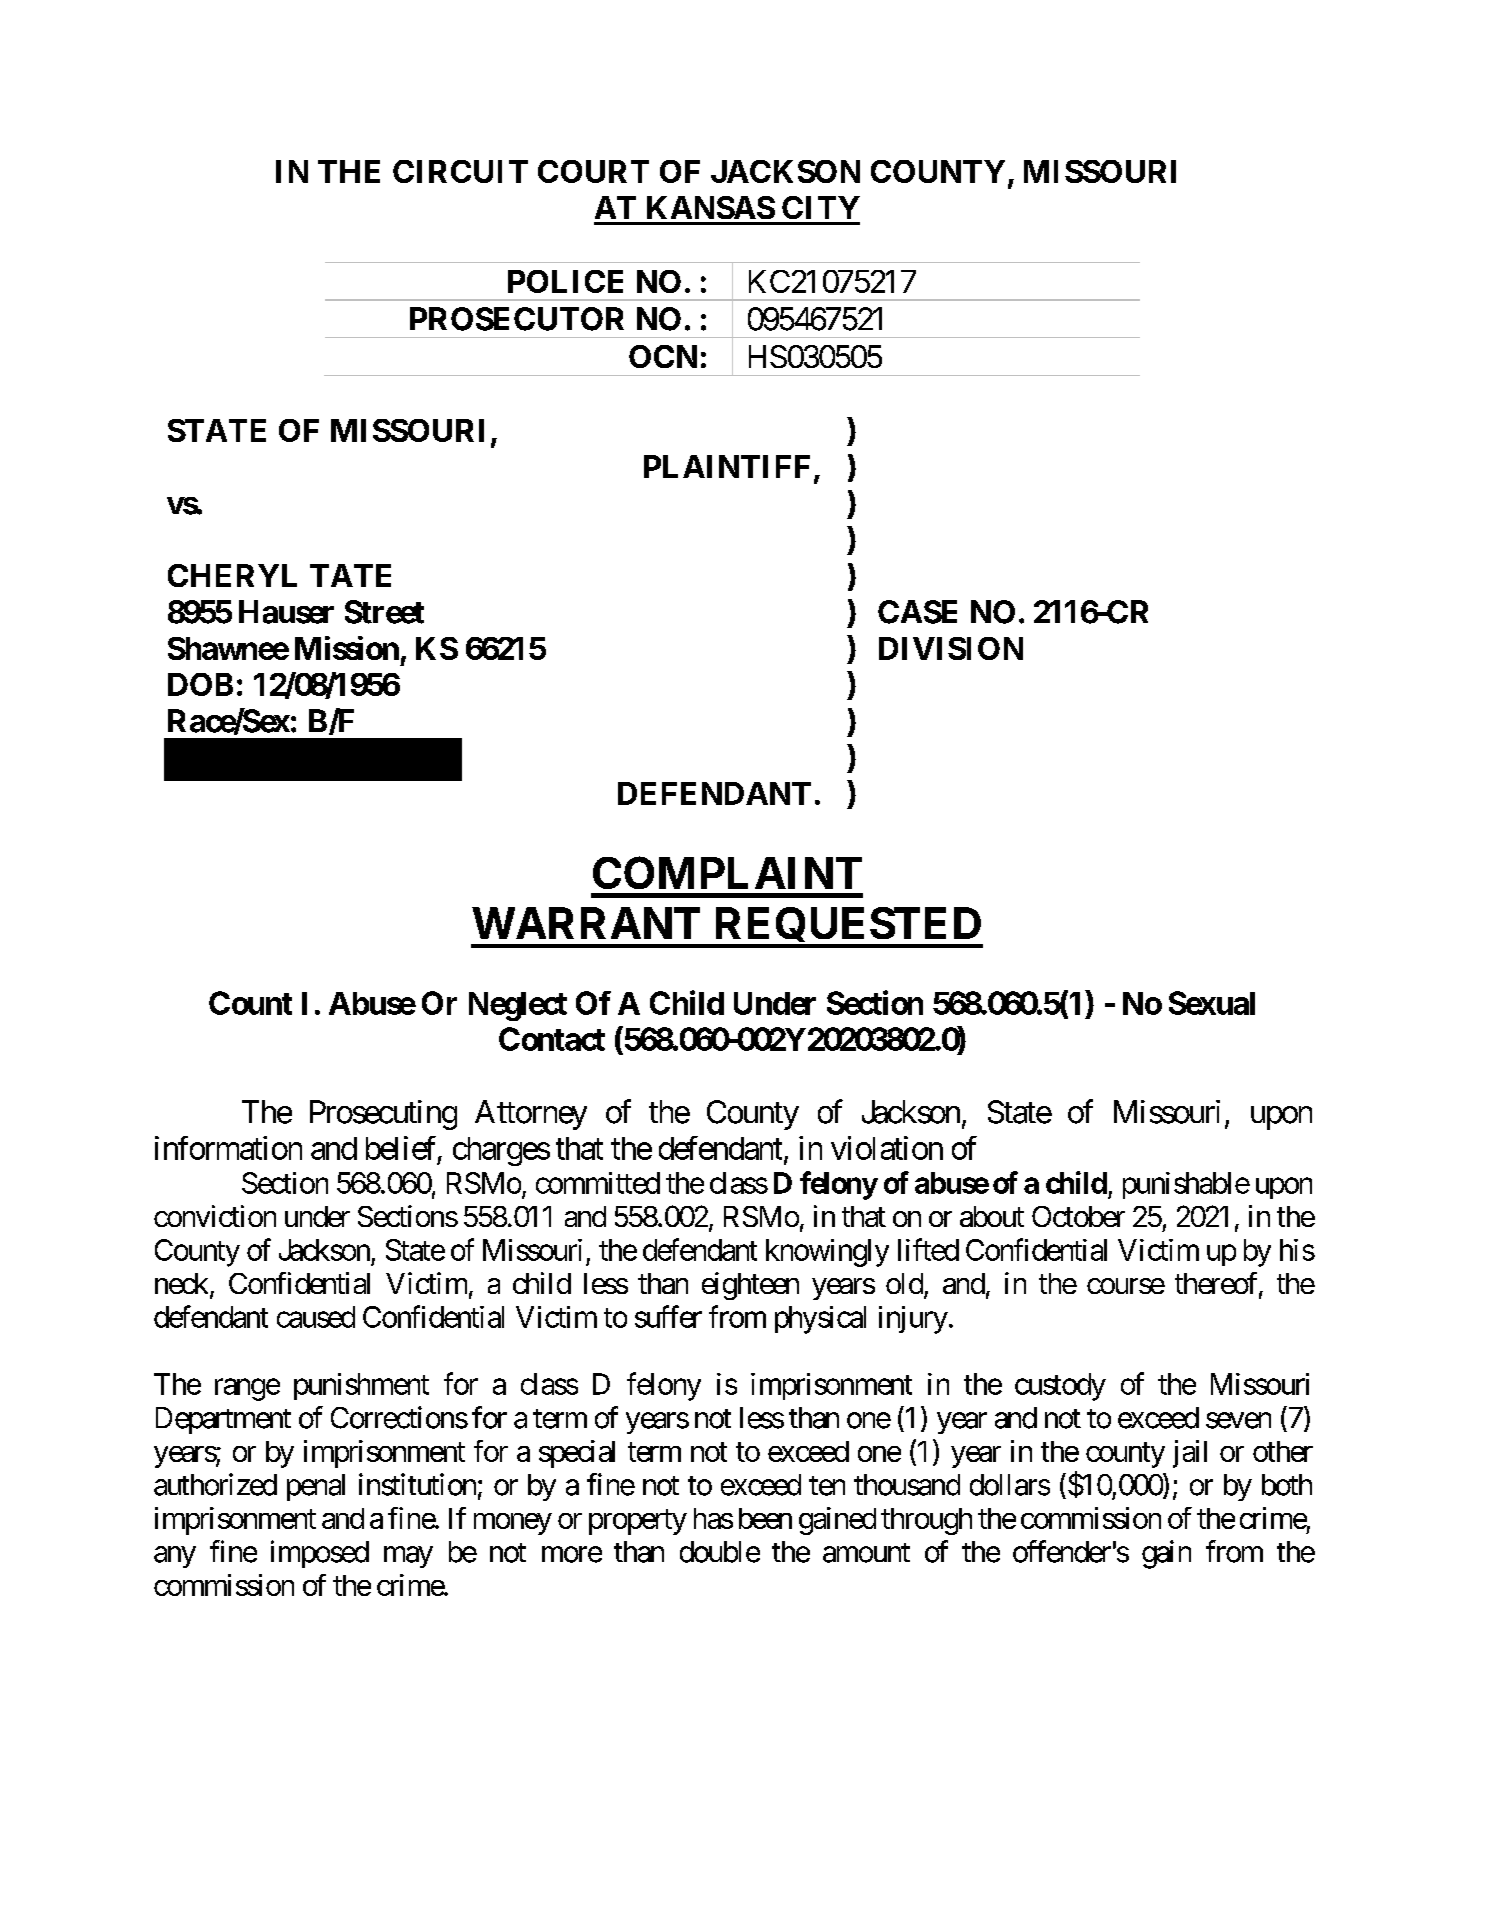 This page has height=1924, width=1487. Describe the element at coordinates (215, 1216) in the page. I see `conviction` at that location.
